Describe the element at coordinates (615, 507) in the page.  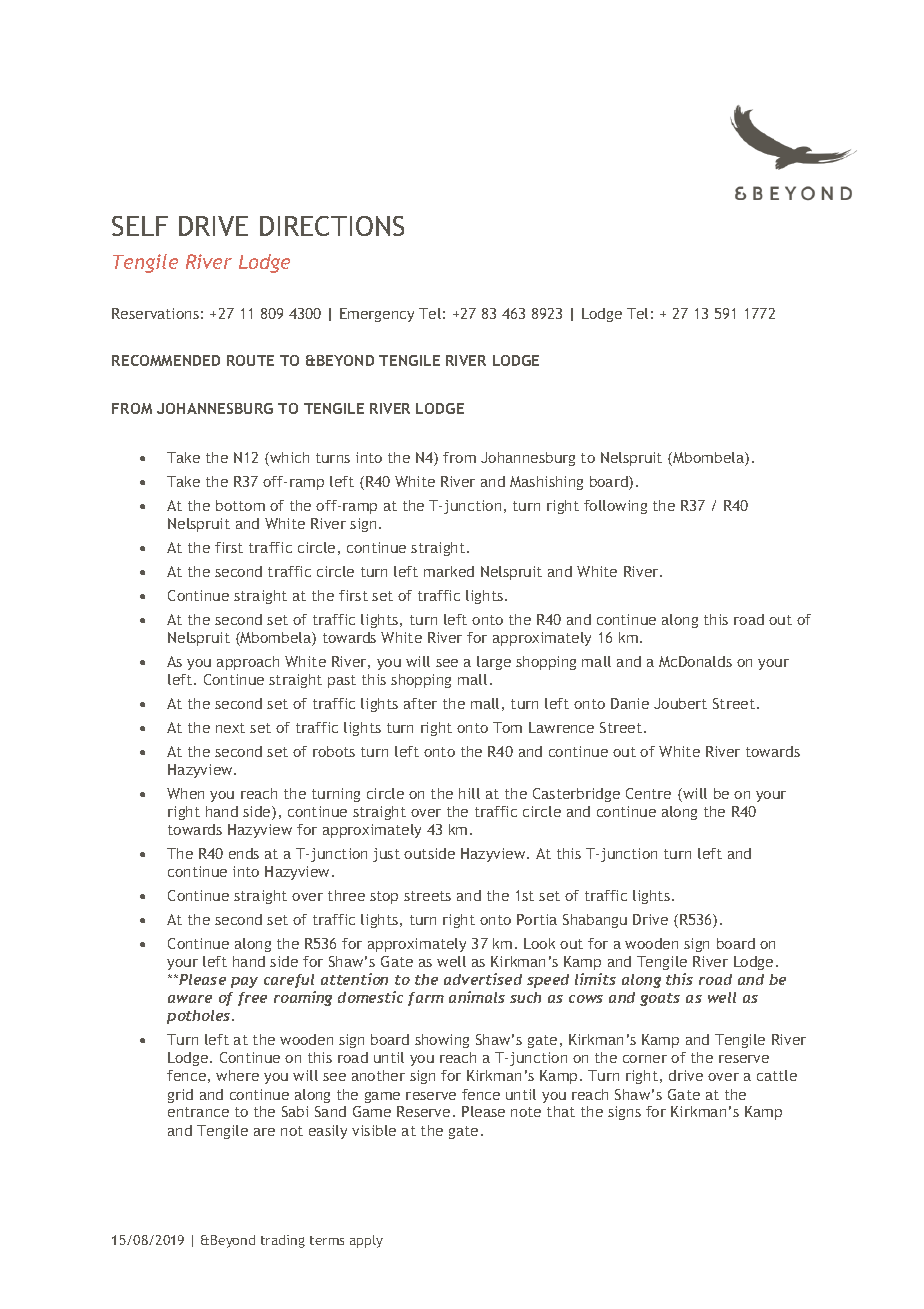
I see `following` at that location.
